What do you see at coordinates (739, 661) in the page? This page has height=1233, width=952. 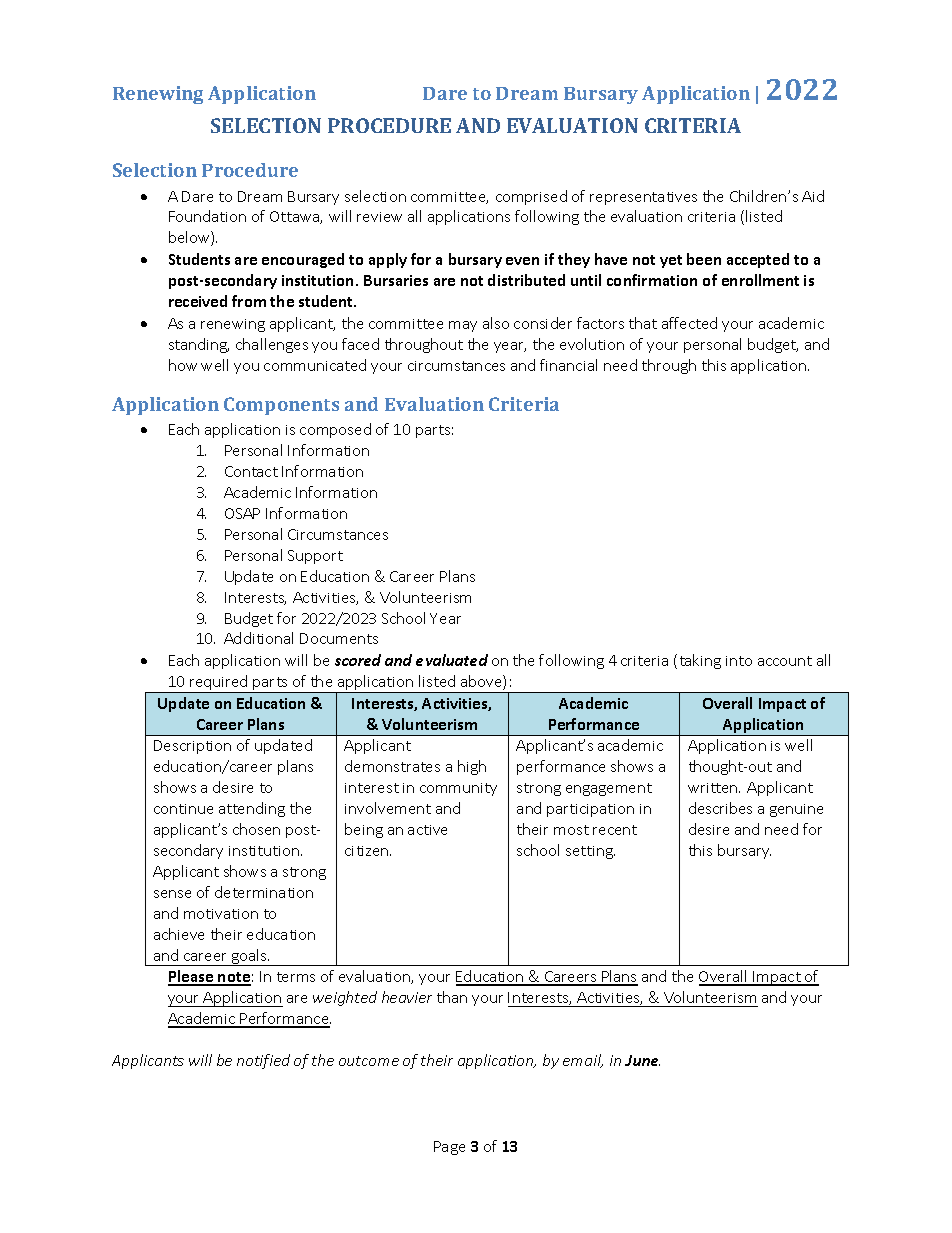 I see `into` at bounding box center [739, 661].
